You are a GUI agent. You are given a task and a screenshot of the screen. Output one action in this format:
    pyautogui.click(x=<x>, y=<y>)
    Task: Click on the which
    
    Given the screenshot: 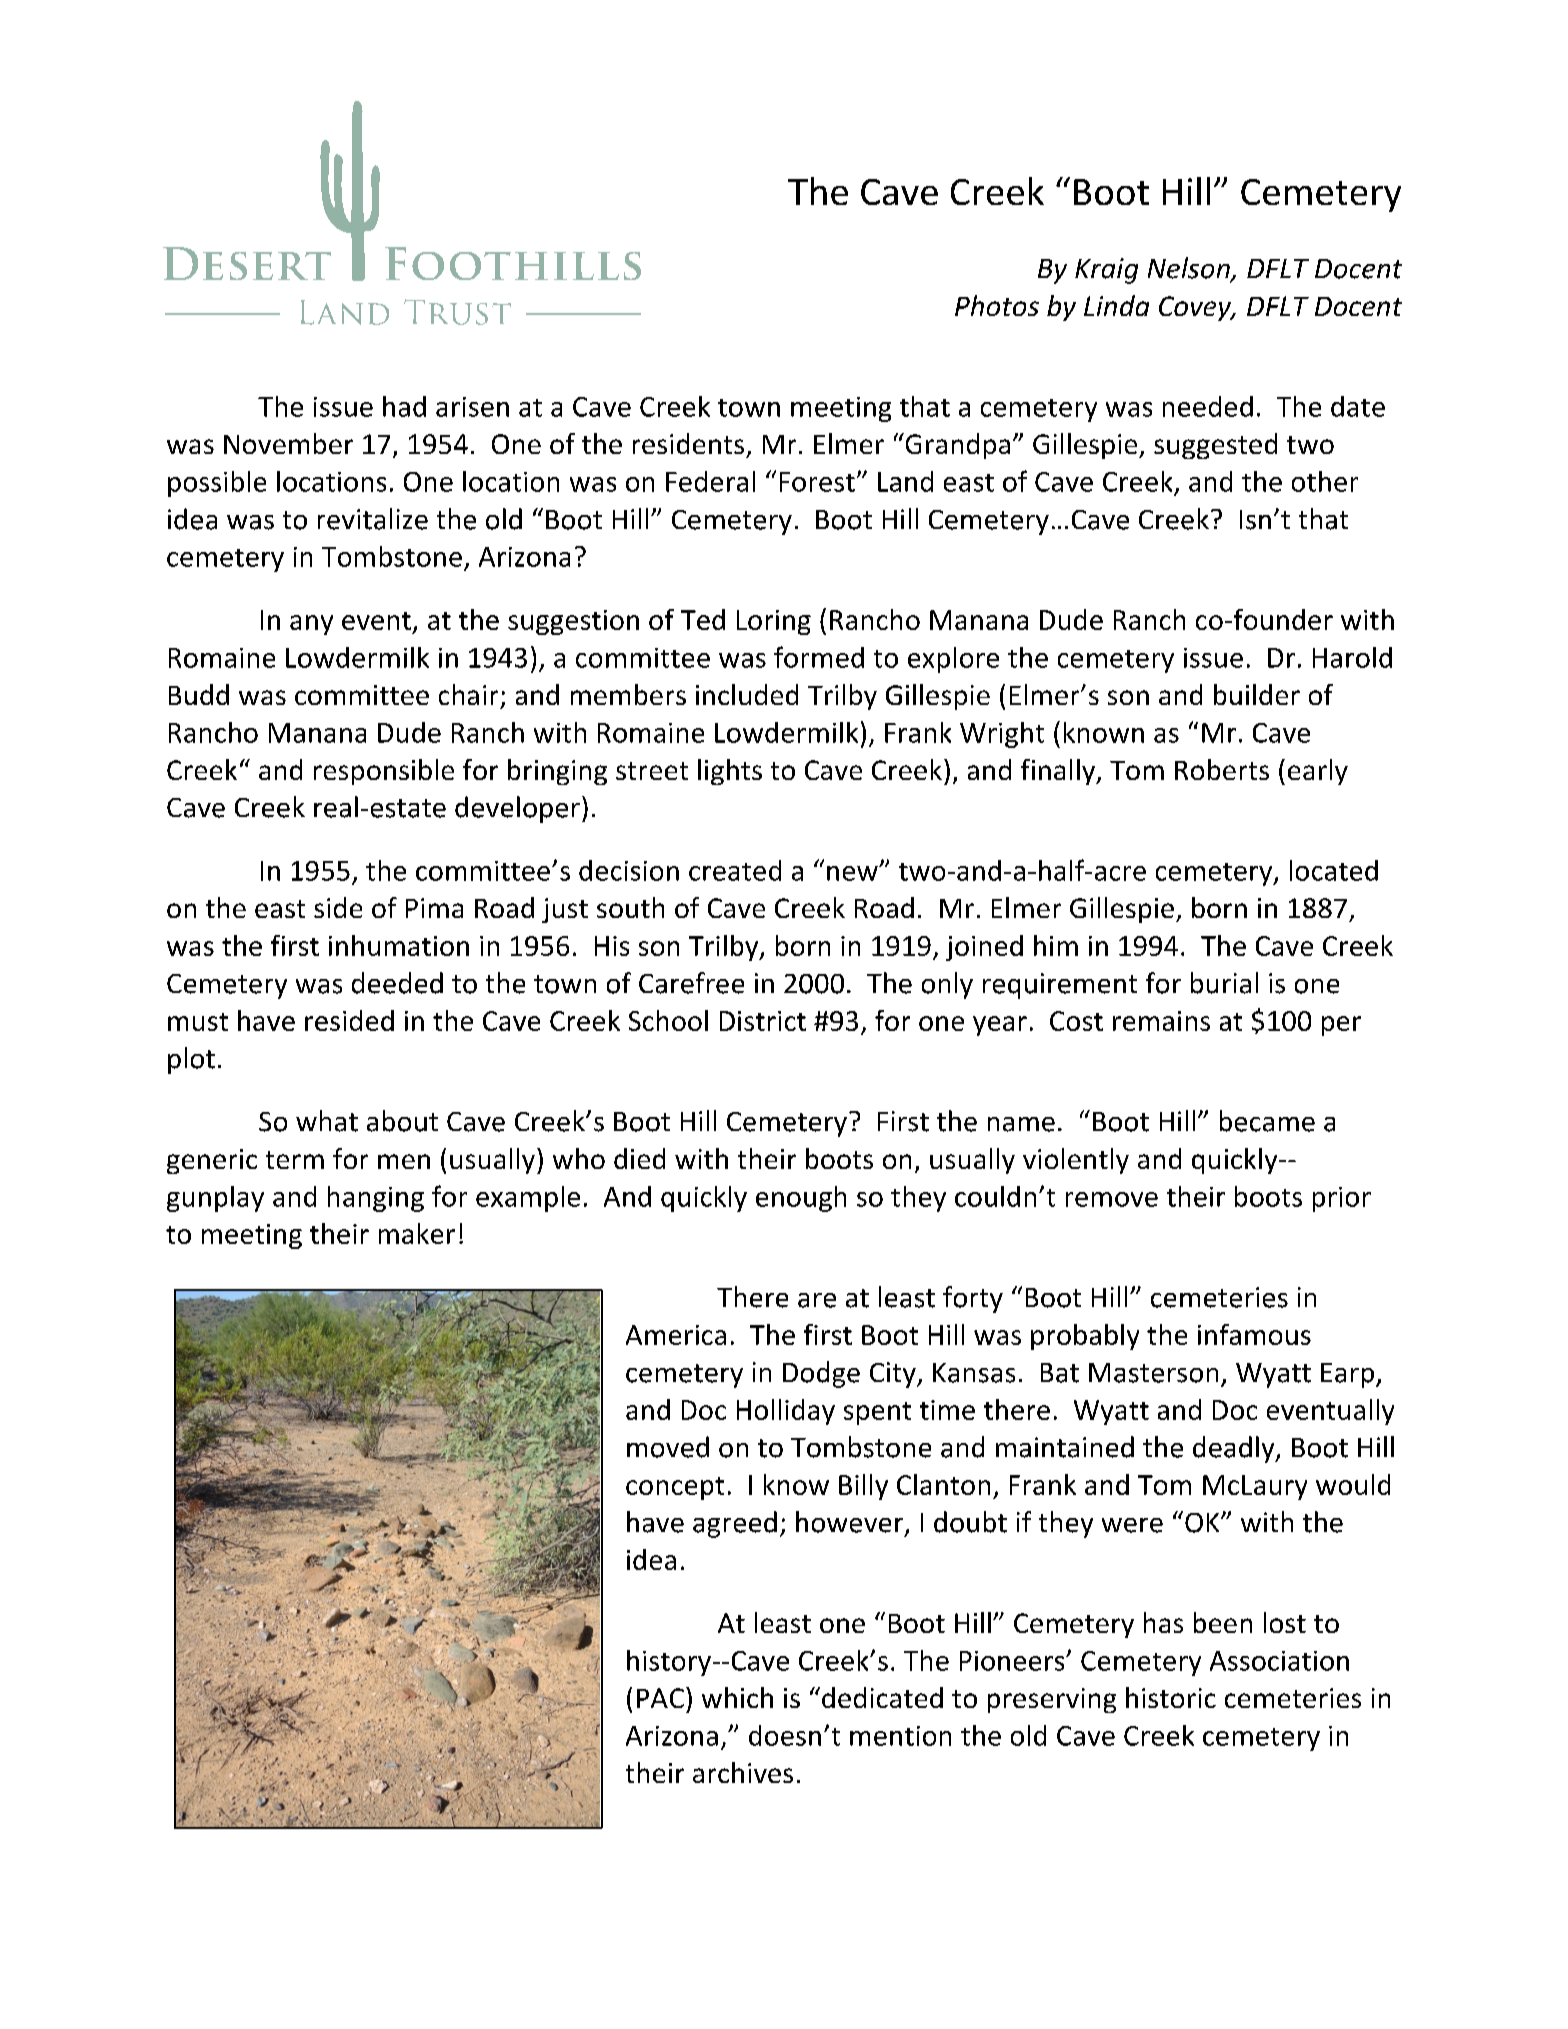 What is the action you would take?
    pyautogui.click(x=737, y=1697)
